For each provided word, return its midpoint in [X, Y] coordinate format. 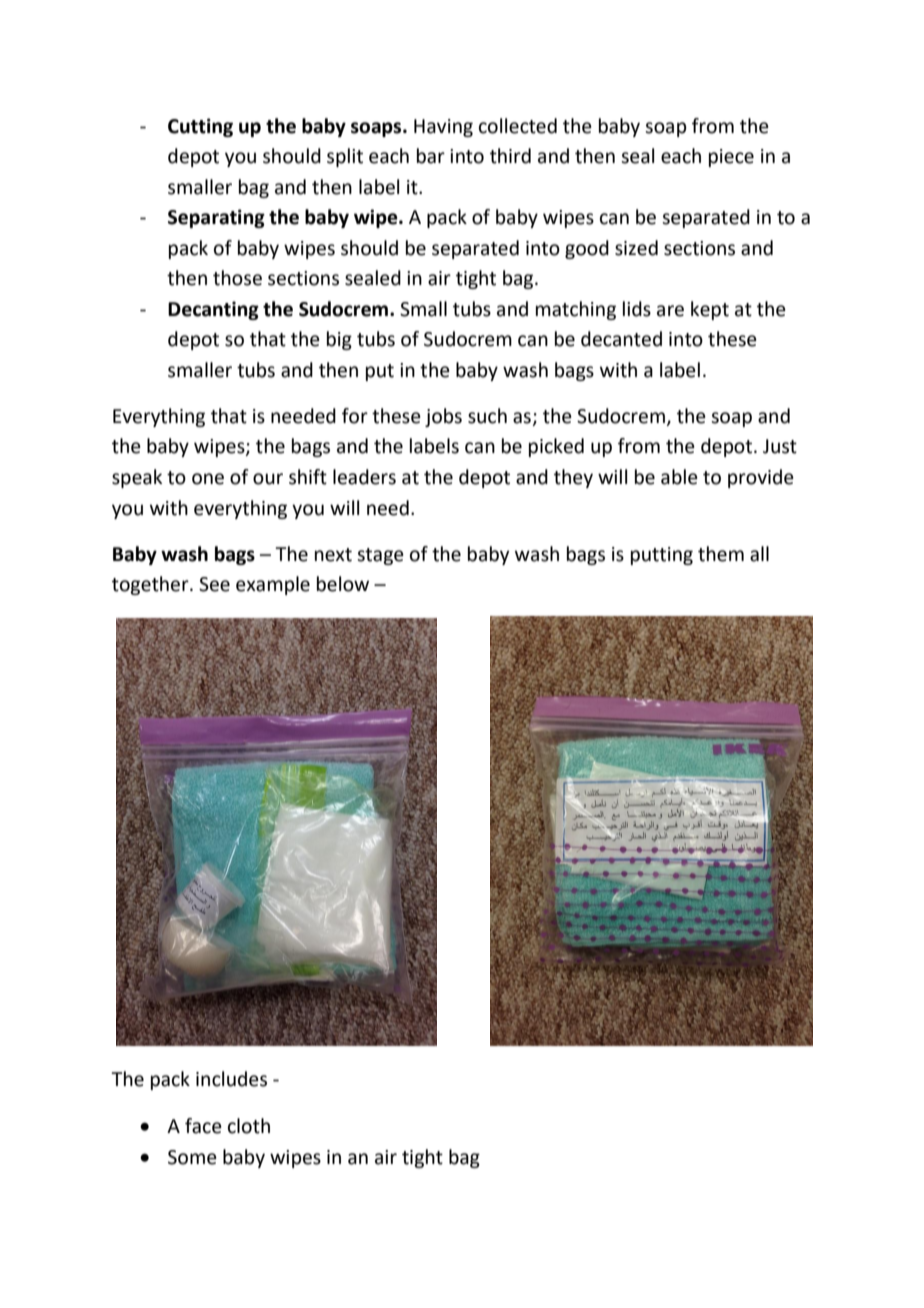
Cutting [200, 127]
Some [192, 1157]
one [208, 479]
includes [231, 1079]
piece [731, 158]
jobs [443, 417]
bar [431, 156]
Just [780, 446]
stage [380, 556]
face [203, 1126]
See [214, 584]
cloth [249, 1126]
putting [662, 556]
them [721, 554]
